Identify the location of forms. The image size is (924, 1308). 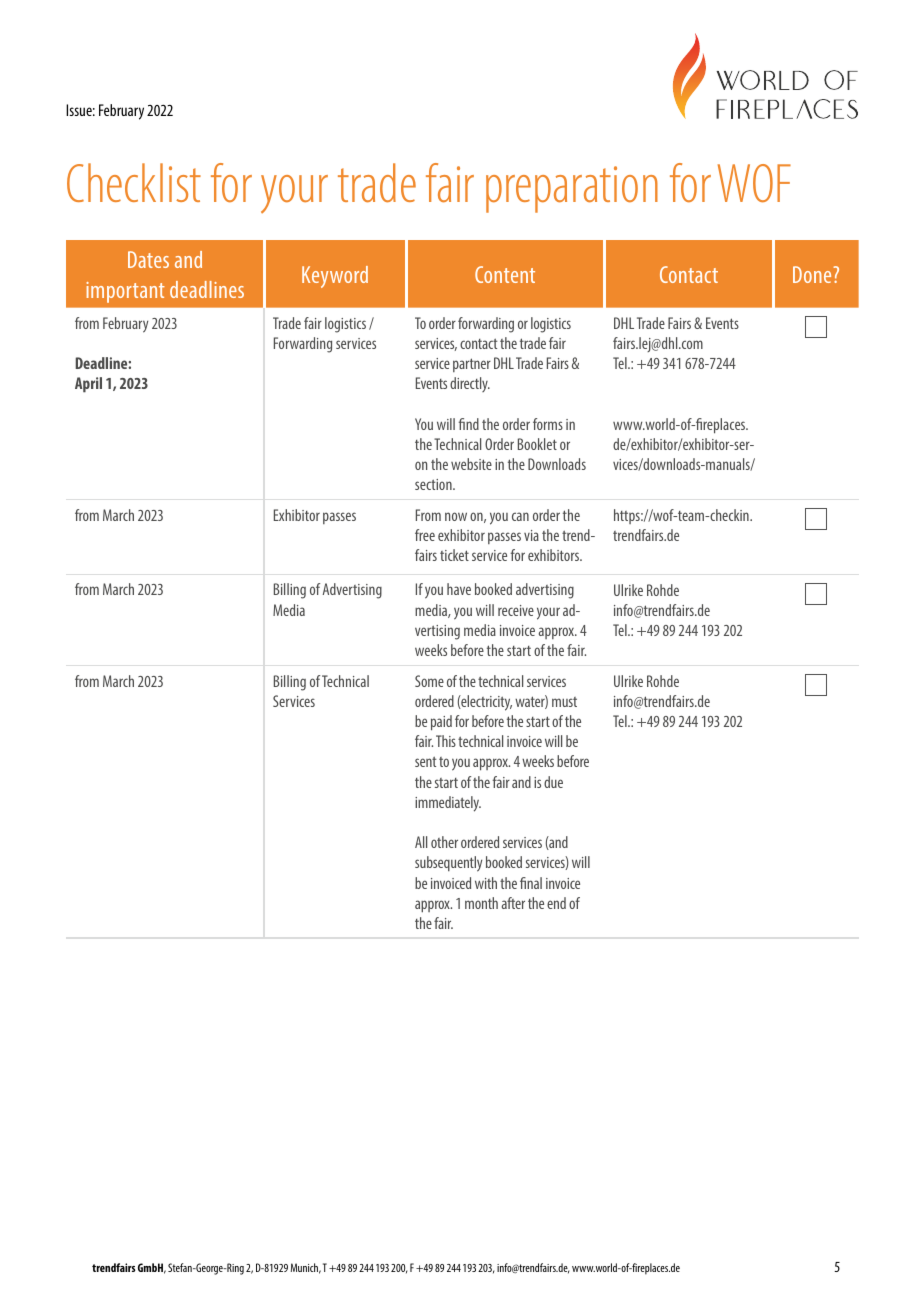
(548, 424).
